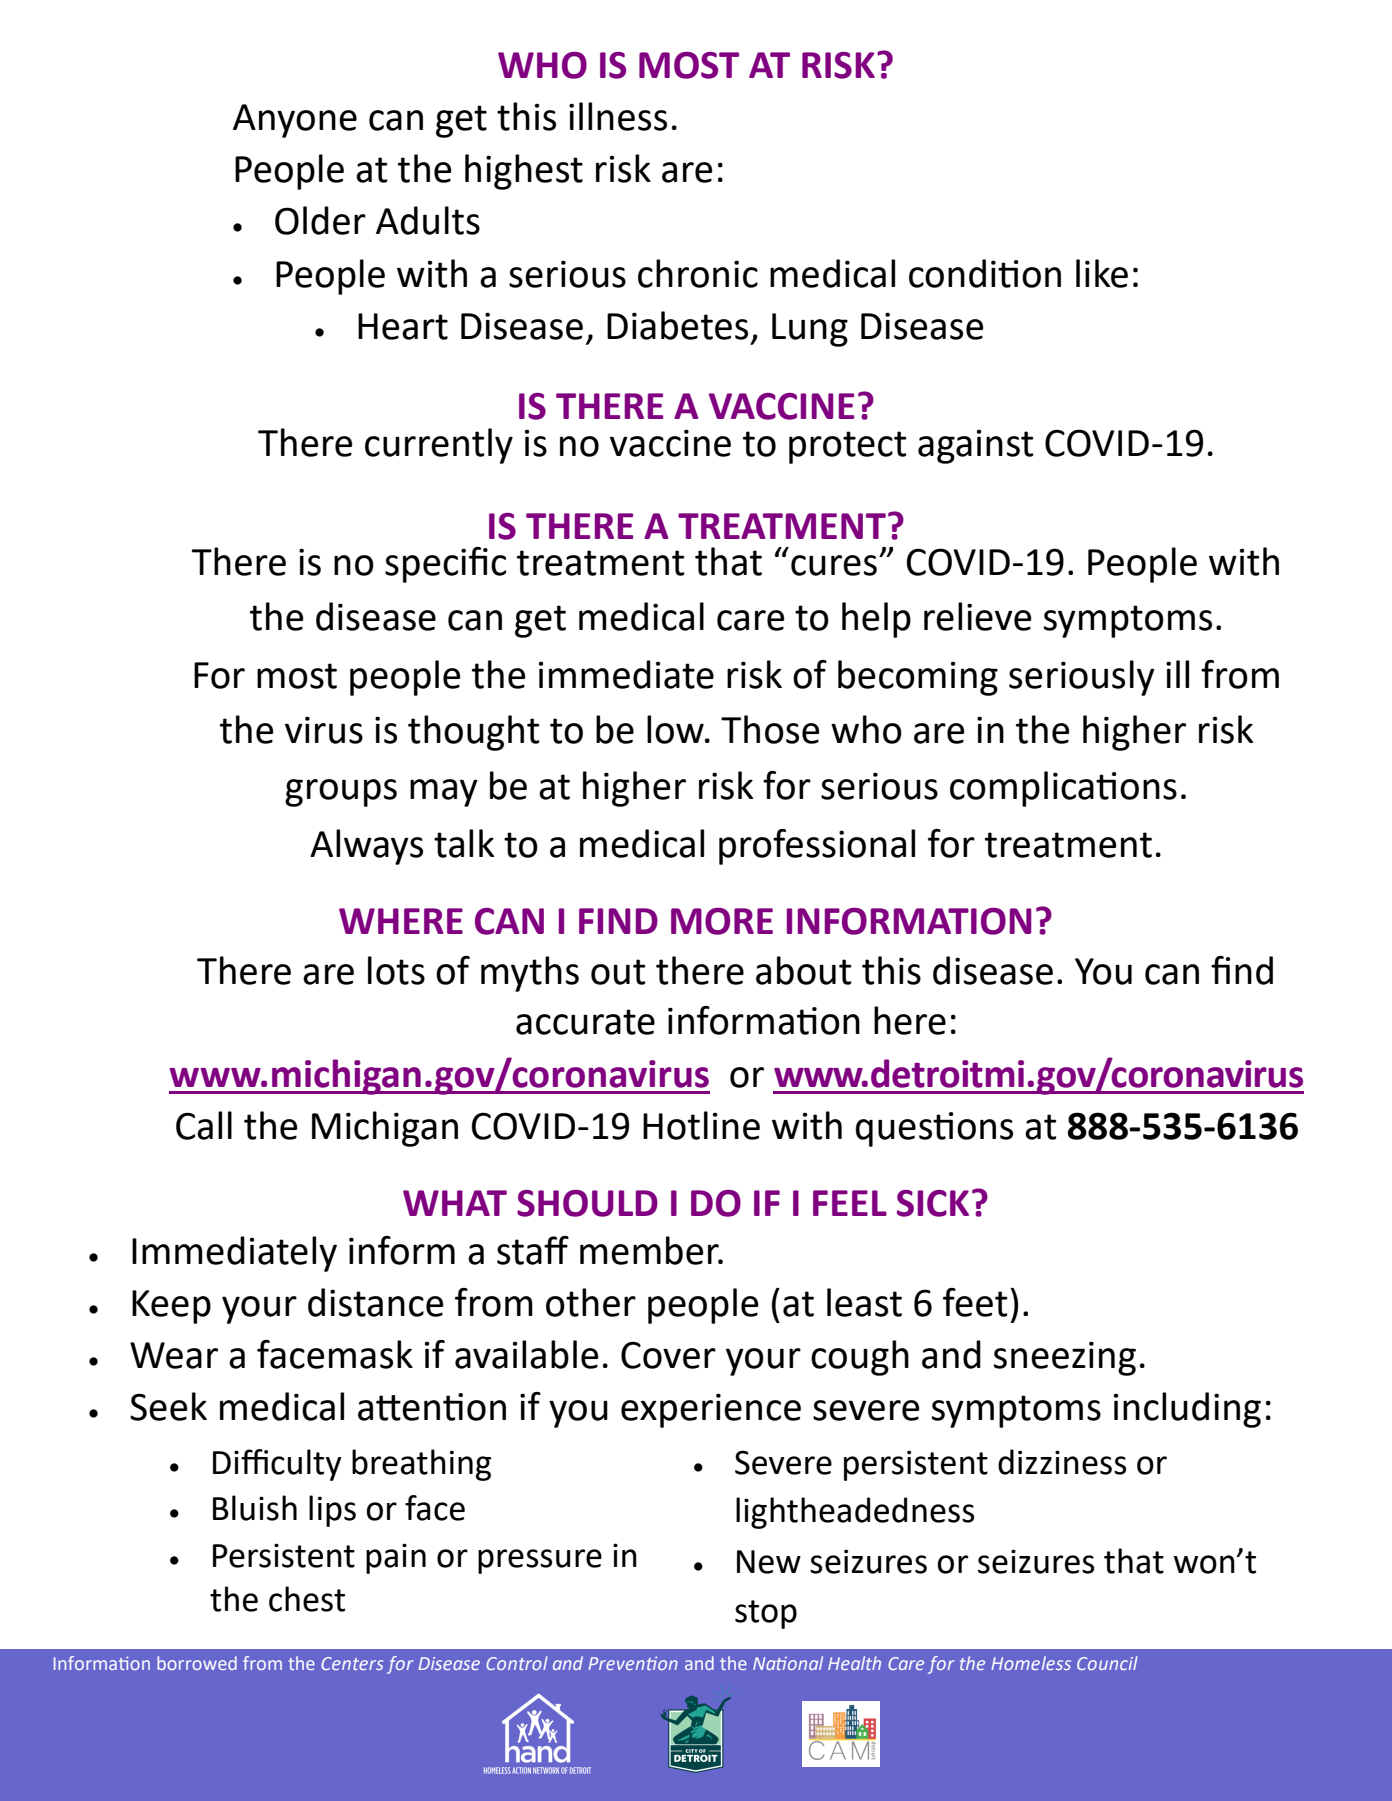  Describe the element at coordinates (307, 1599) in the document. I see `chest` at that location.
